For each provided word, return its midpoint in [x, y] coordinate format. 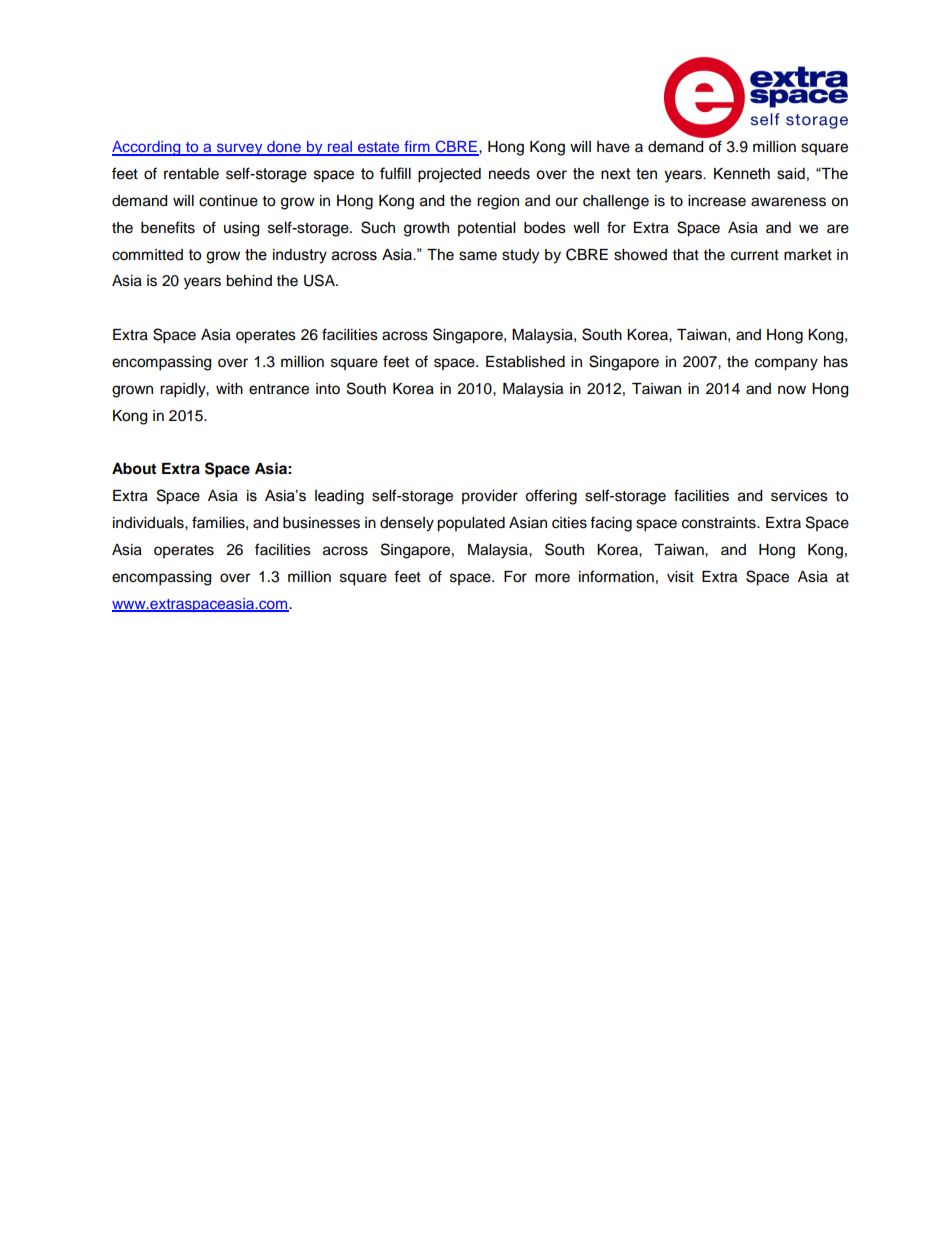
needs [509, 174]
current [755, 255]
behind [249, 281]
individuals [149, 523]
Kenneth [742, 174]
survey [240, 149]
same [478, 256]
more [552, 578]
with [229, 388]
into [328, 389]
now [792, 390]
